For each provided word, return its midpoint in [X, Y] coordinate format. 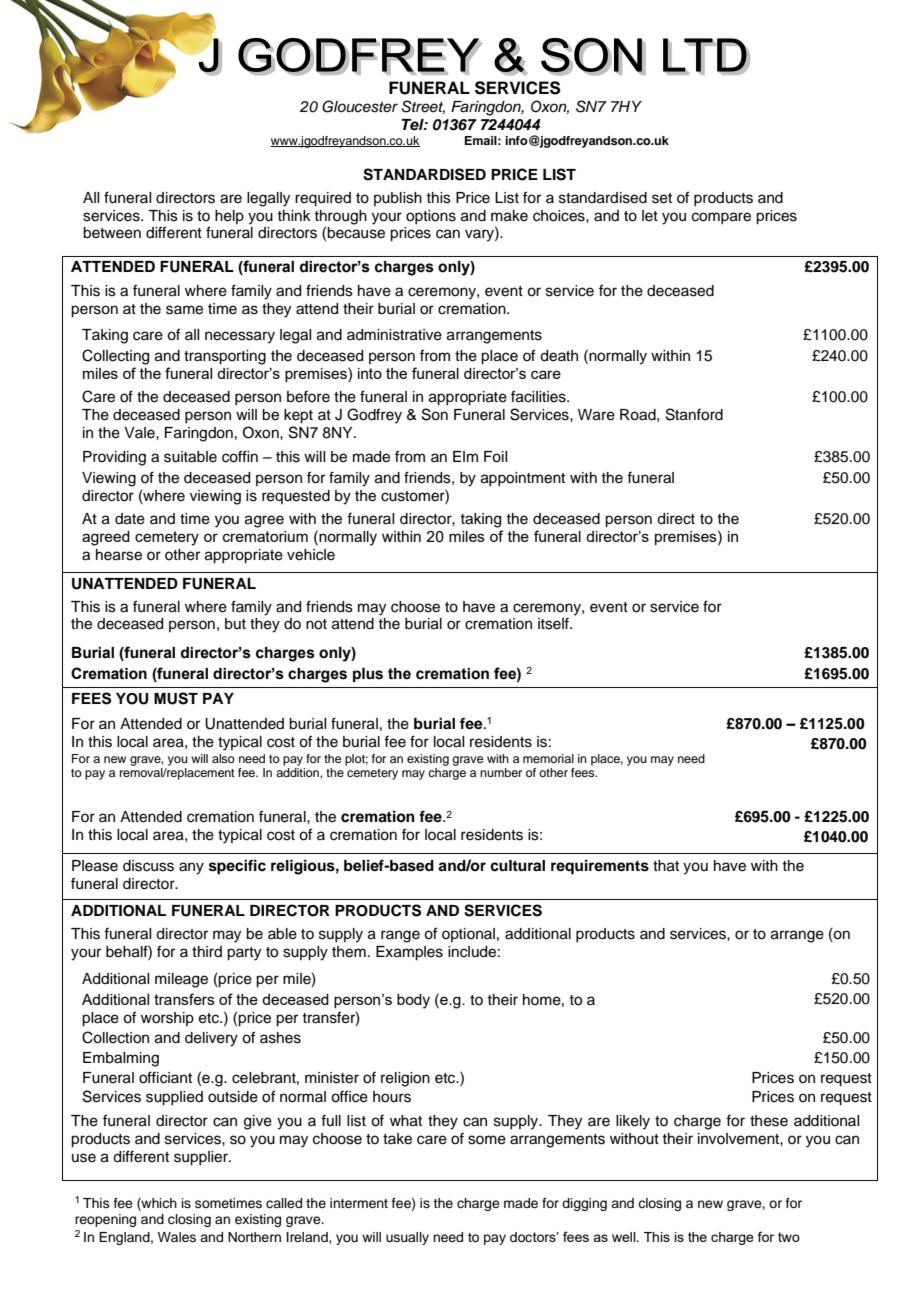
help [229, 217]
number [501, 772]
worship [167, 1019]
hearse [119, 555]
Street [423, 107]
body [413, 1001]
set [662, 198]
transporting [225, 357]
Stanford [694, 414]
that [666, 866]
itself [554, 624]
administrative [394, 335]
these [769, 1121]
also [223, 758]
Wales [177, 1237]
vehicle [311, 555]
